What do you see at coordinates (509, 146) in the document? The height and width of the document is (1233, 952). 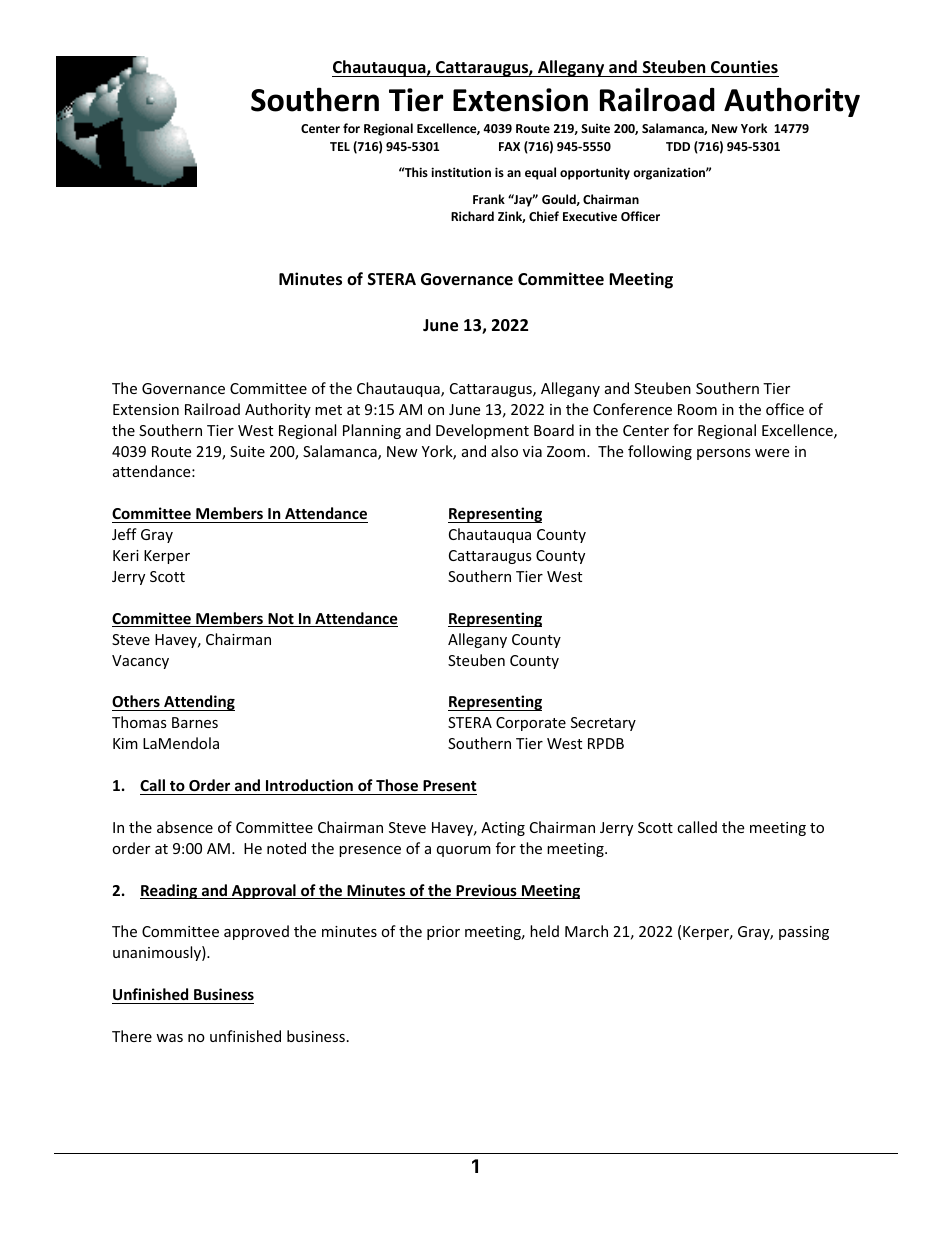 I see `FAX` at bounding box center [509, 146].
